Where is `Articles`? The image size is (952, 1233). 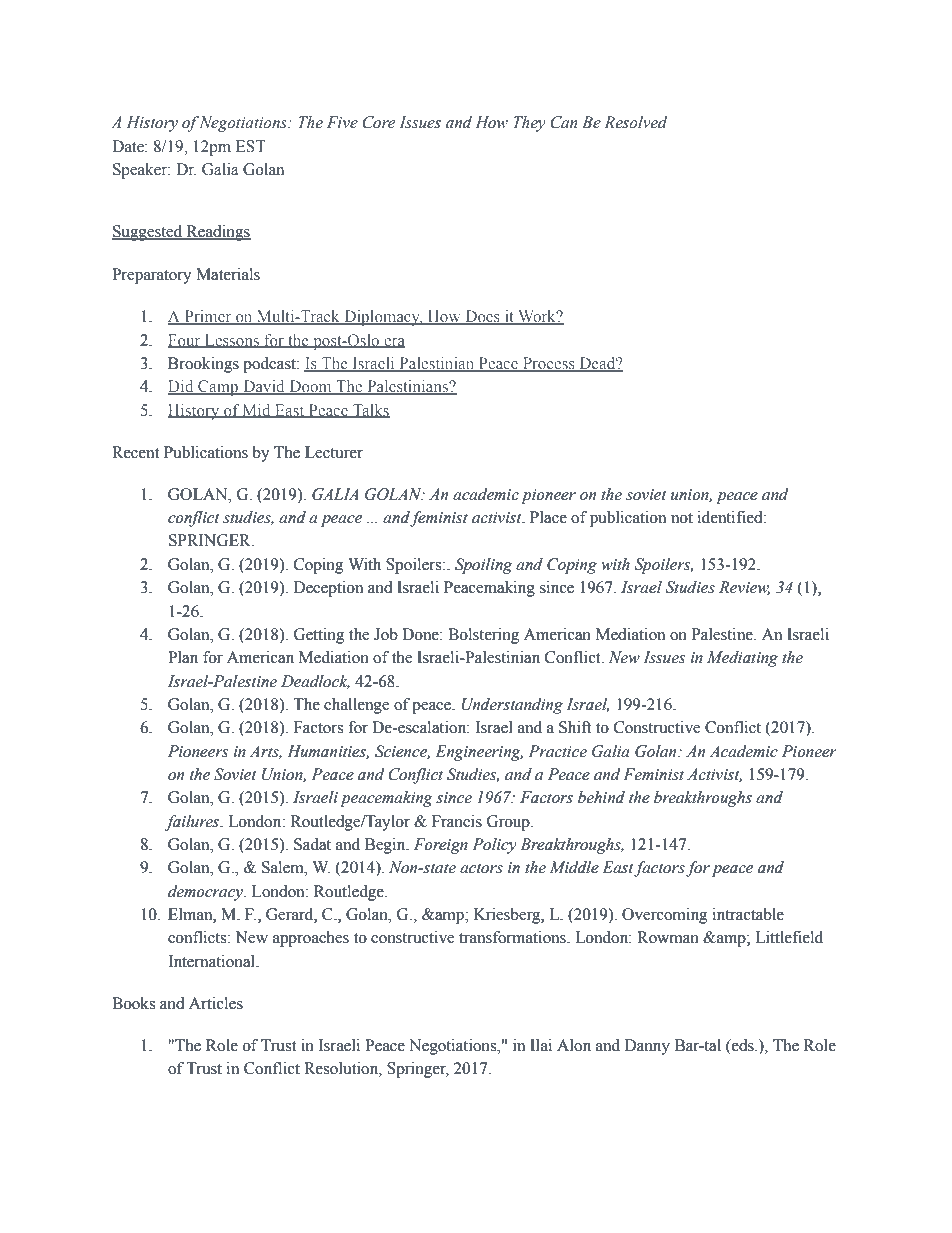 Articles is located at coordinates (216, 1003).
